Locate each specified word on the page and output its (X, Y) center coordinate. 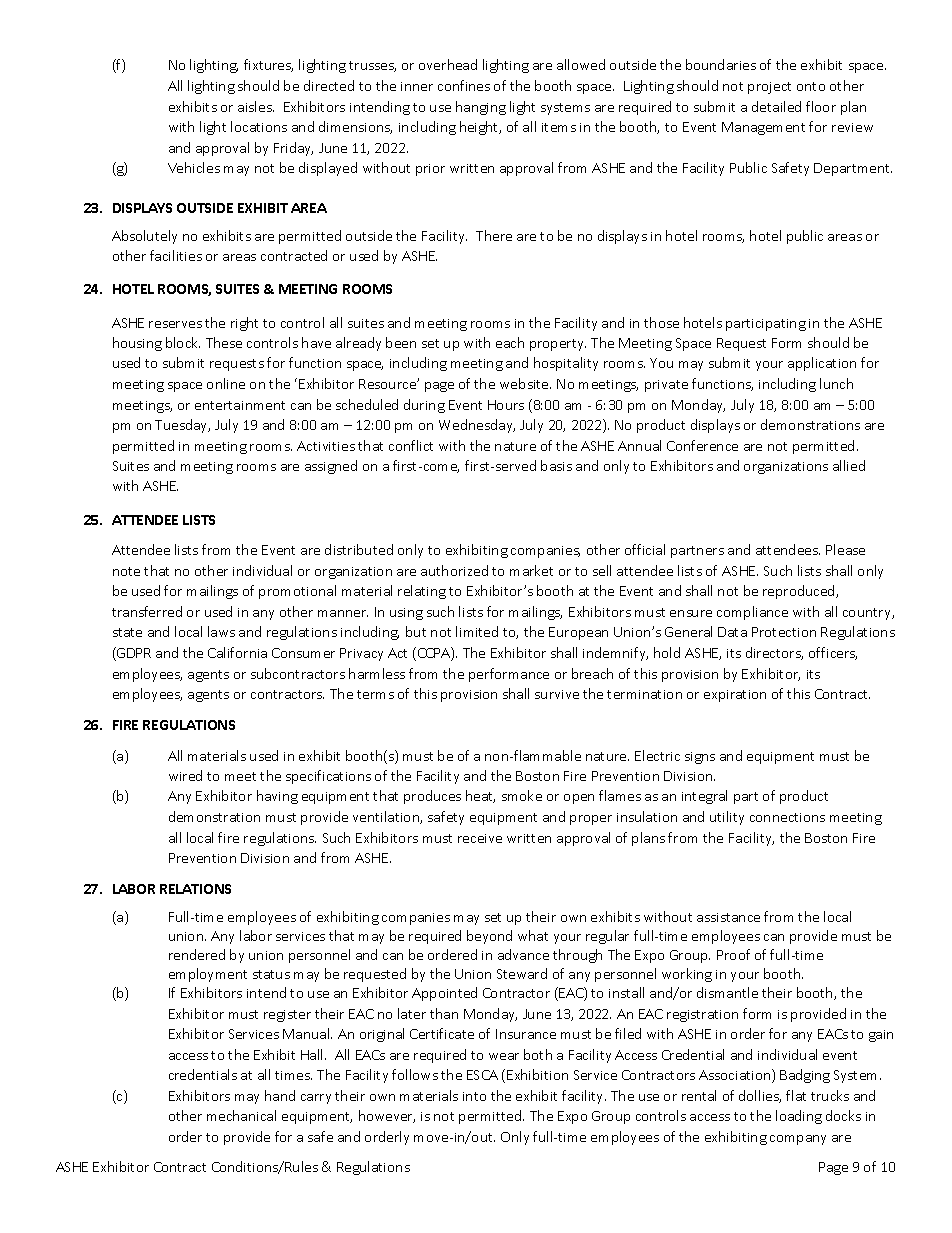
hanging (481, 108)
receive (480, 838)
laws (221, 631)
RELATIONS (195, 889)
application (822, 364)
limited (477, 631)
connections (787, 817)
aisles (256, 106)
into (474, 1096)
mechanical (241, 1115)
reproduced (800, 592)
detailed (776, 106)
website (525, 383)
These (224, 342)
